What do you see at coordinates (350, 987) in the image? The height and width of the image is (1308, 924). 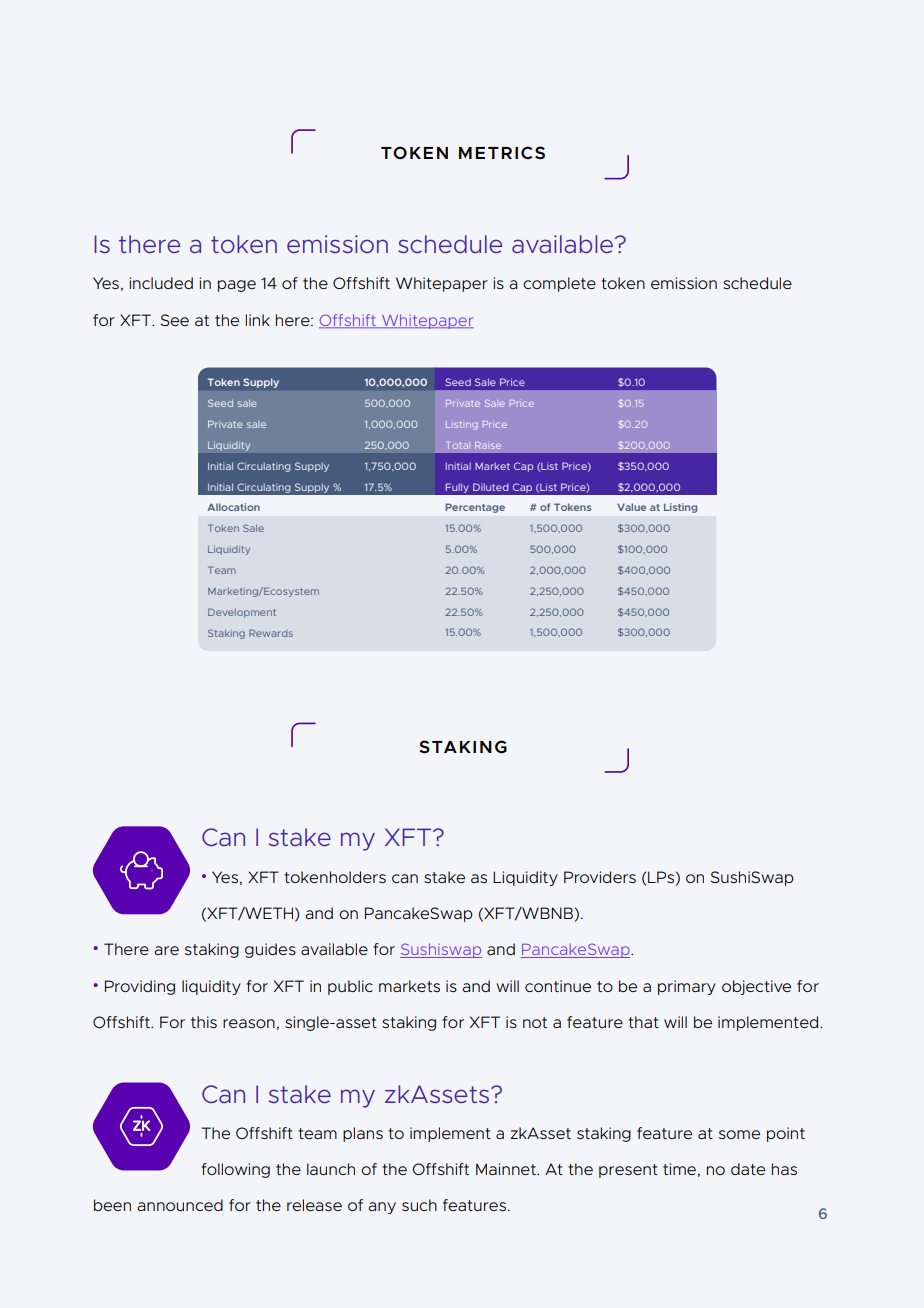 I see `public` at bounding box center [350, 987].
